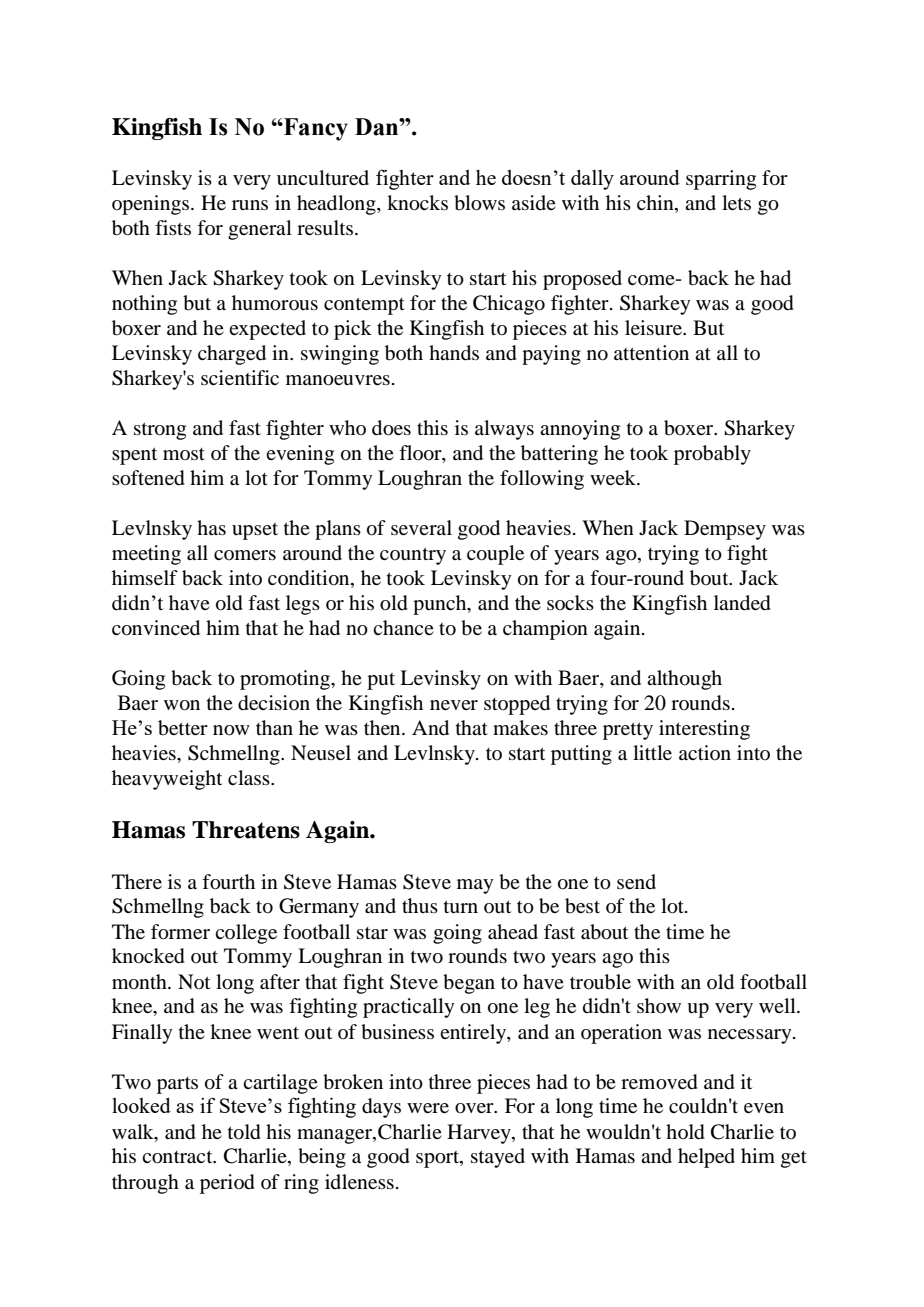 This screenshot has height=1307, width=924. I want to click on convinced, so click(156, 628).
